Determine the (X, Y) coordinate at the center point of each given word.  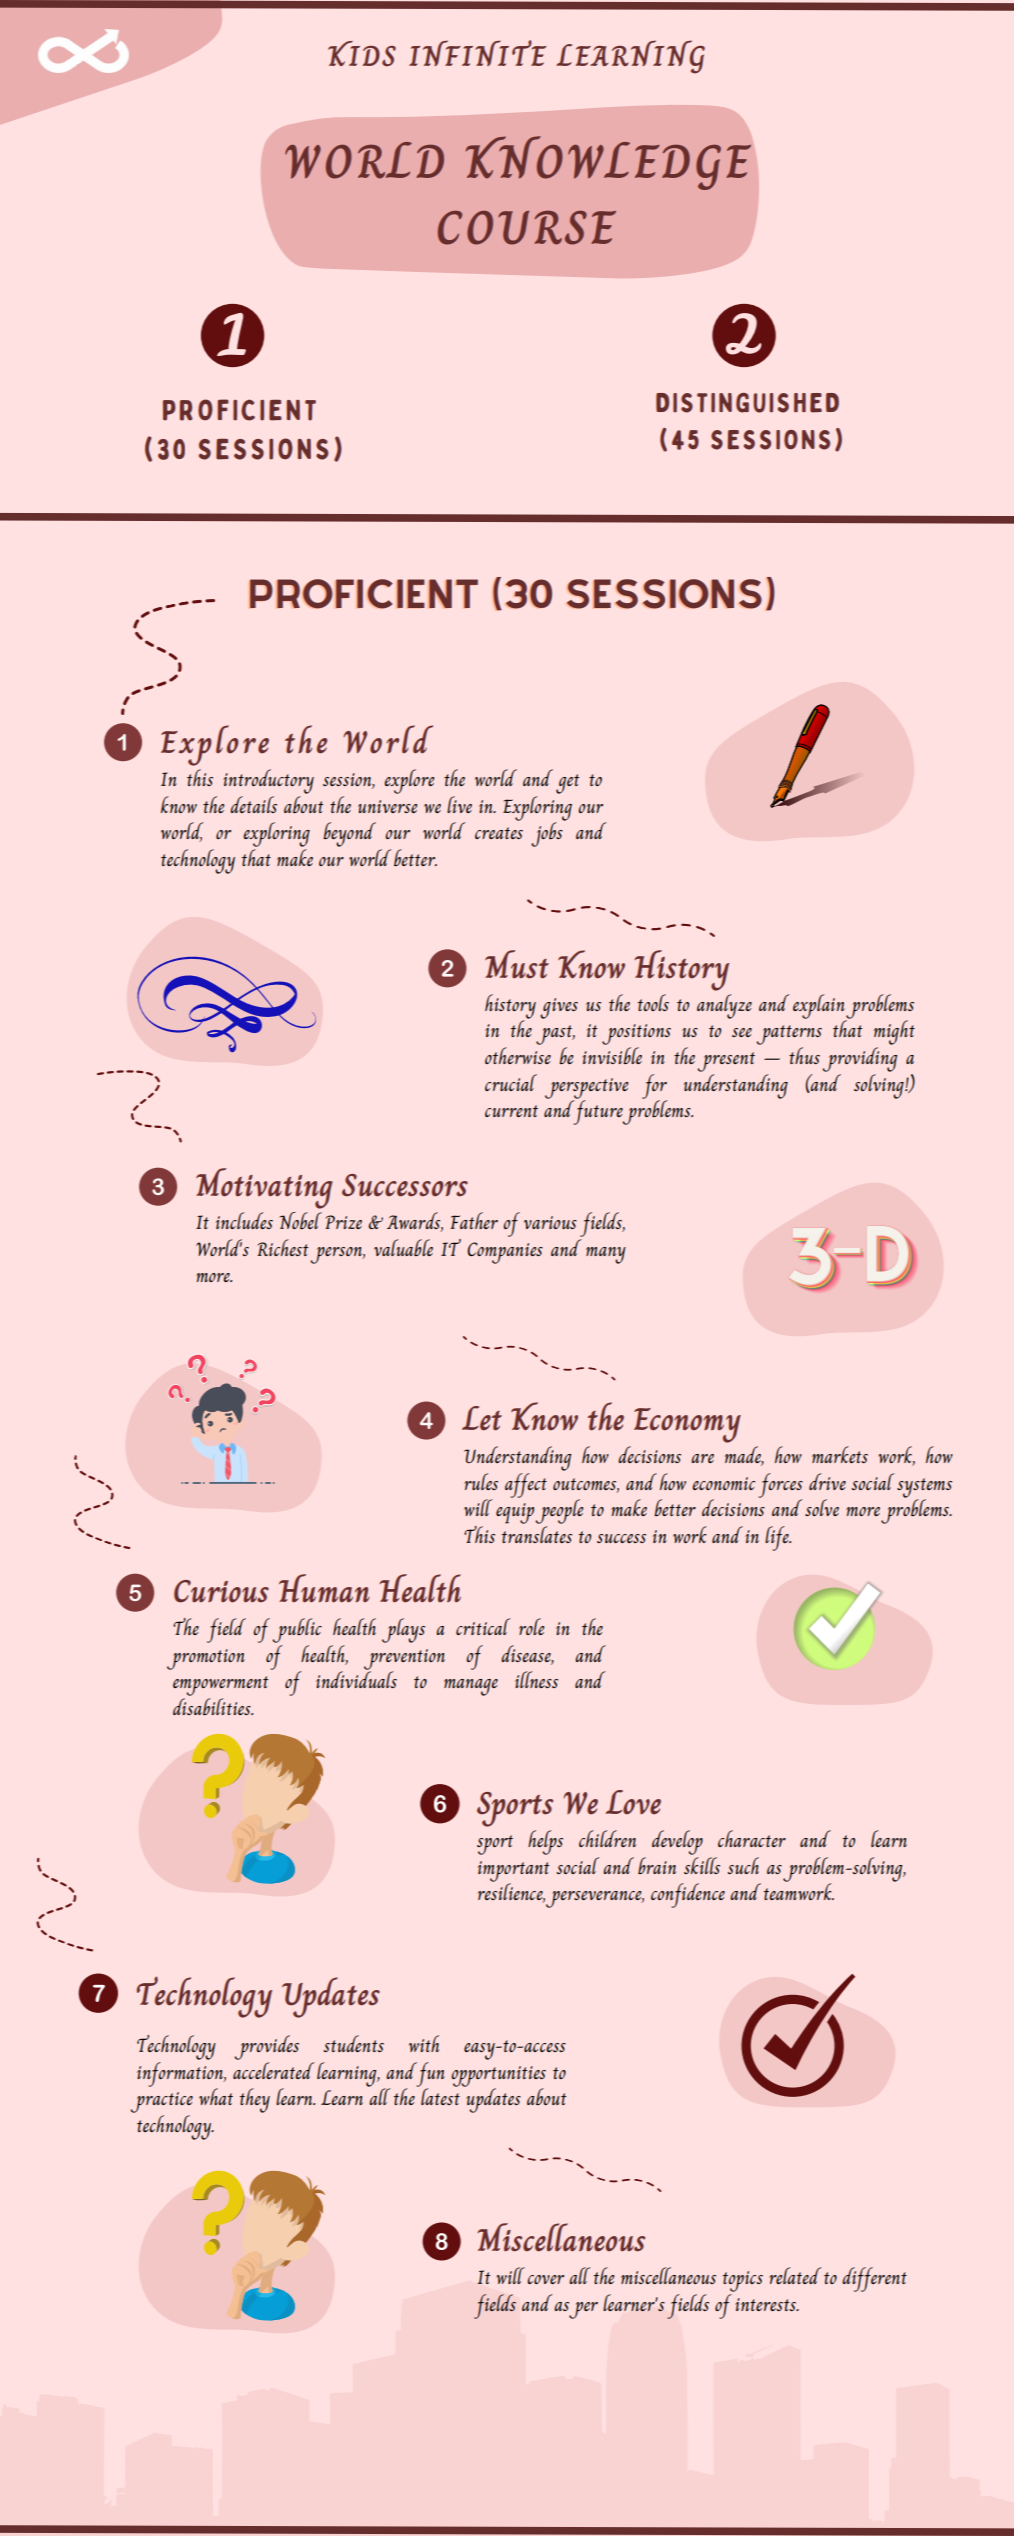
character (752, 1838)
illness (536, 1679)
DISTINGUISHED (747, 403)
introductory (268, 781)
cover (545, 2279)
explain (820, 1007)
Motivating (264, 1188)
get (568, 784)
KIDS (362, 54)
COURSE (527, 228)
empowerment (221, 1686)
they (255, 2100)
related (795, 2275)
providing (860, 1059)
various (550, 1222)
